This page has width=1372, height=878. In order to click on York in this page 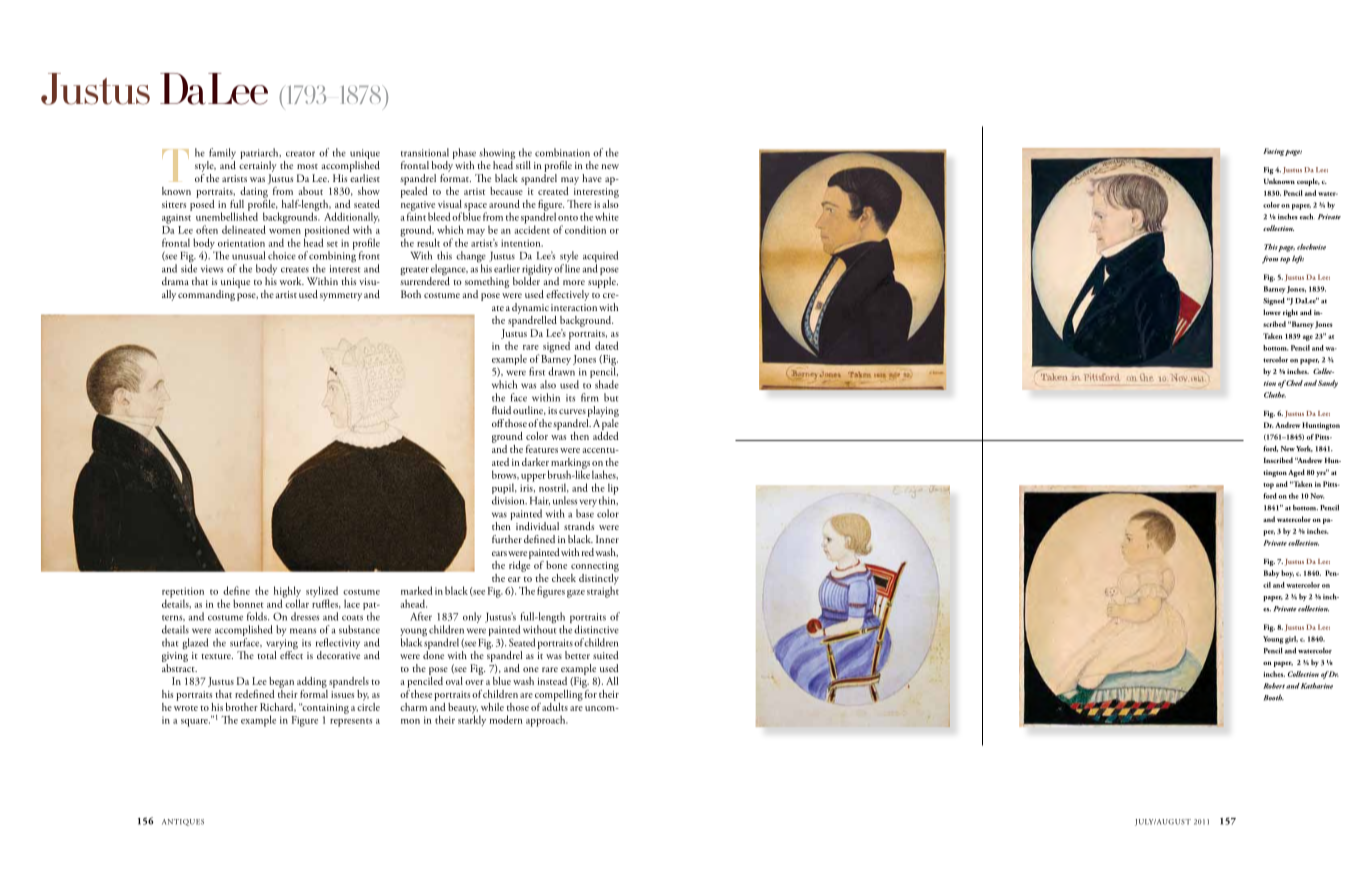, I will do `click(1304, 449)`.
